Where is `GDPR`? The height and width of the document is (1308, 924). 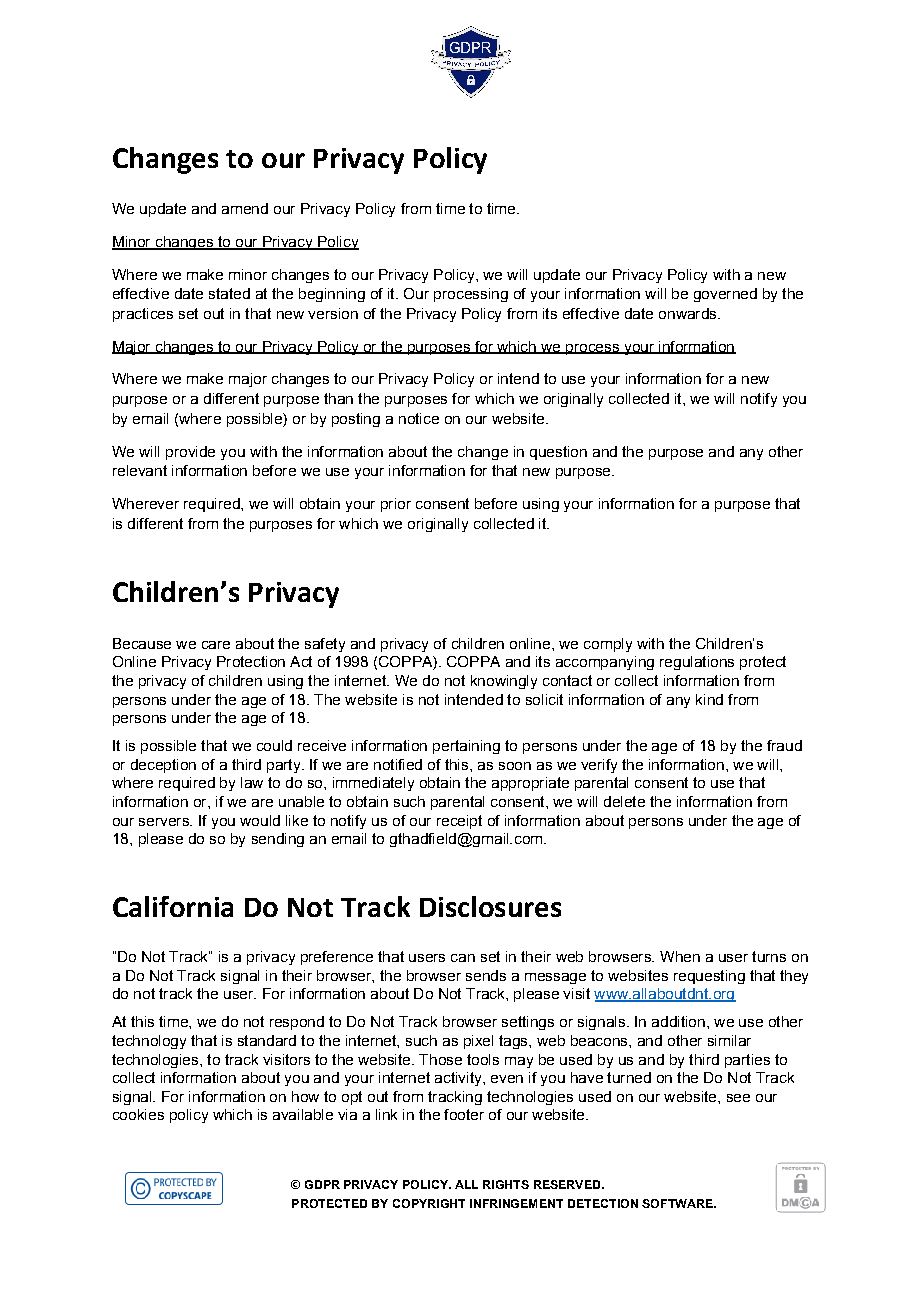 GDPR is located at coordinates (322, 1184).
